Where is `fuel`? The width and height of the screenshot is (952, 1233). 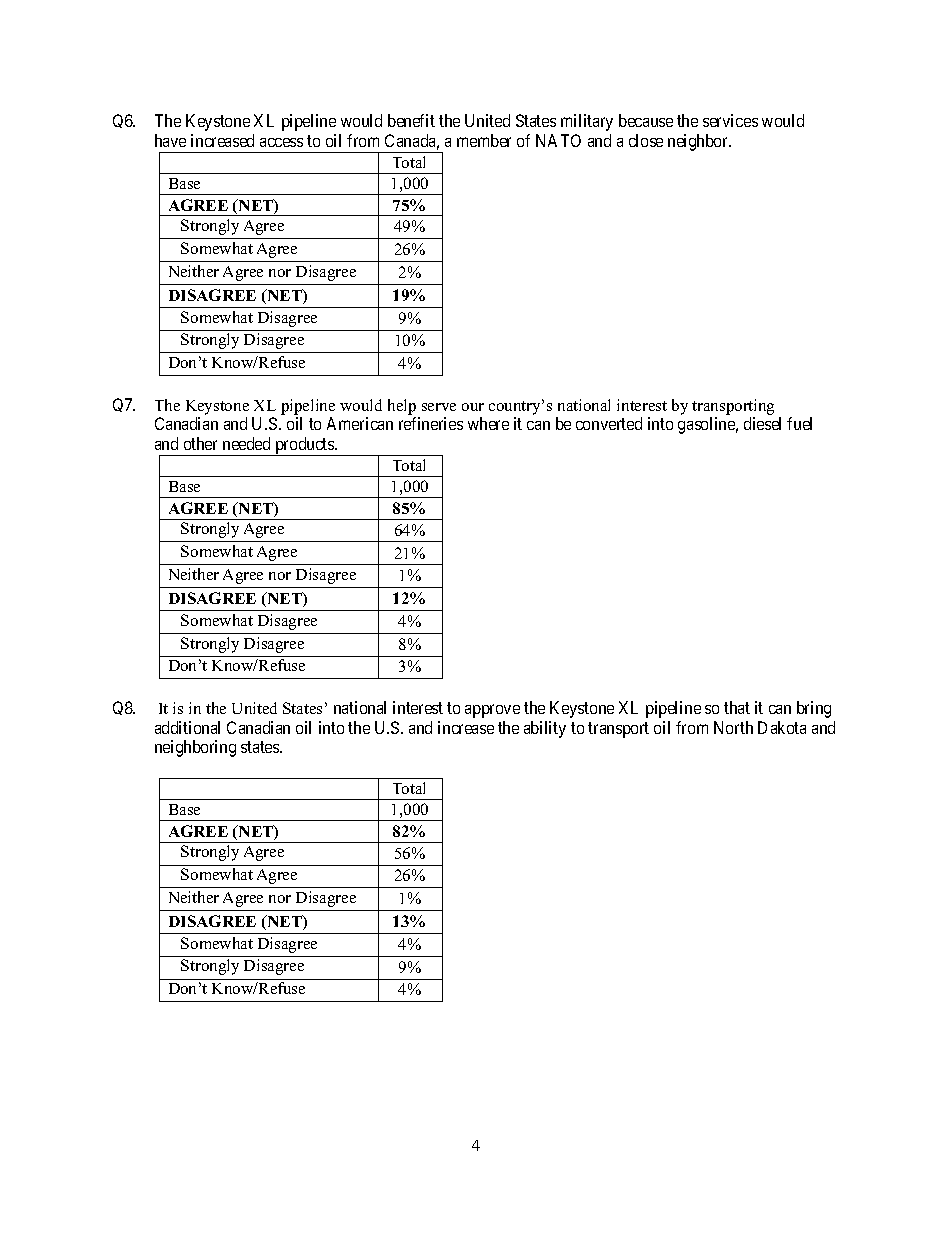 fuel is located at coordinates (799, 423).
